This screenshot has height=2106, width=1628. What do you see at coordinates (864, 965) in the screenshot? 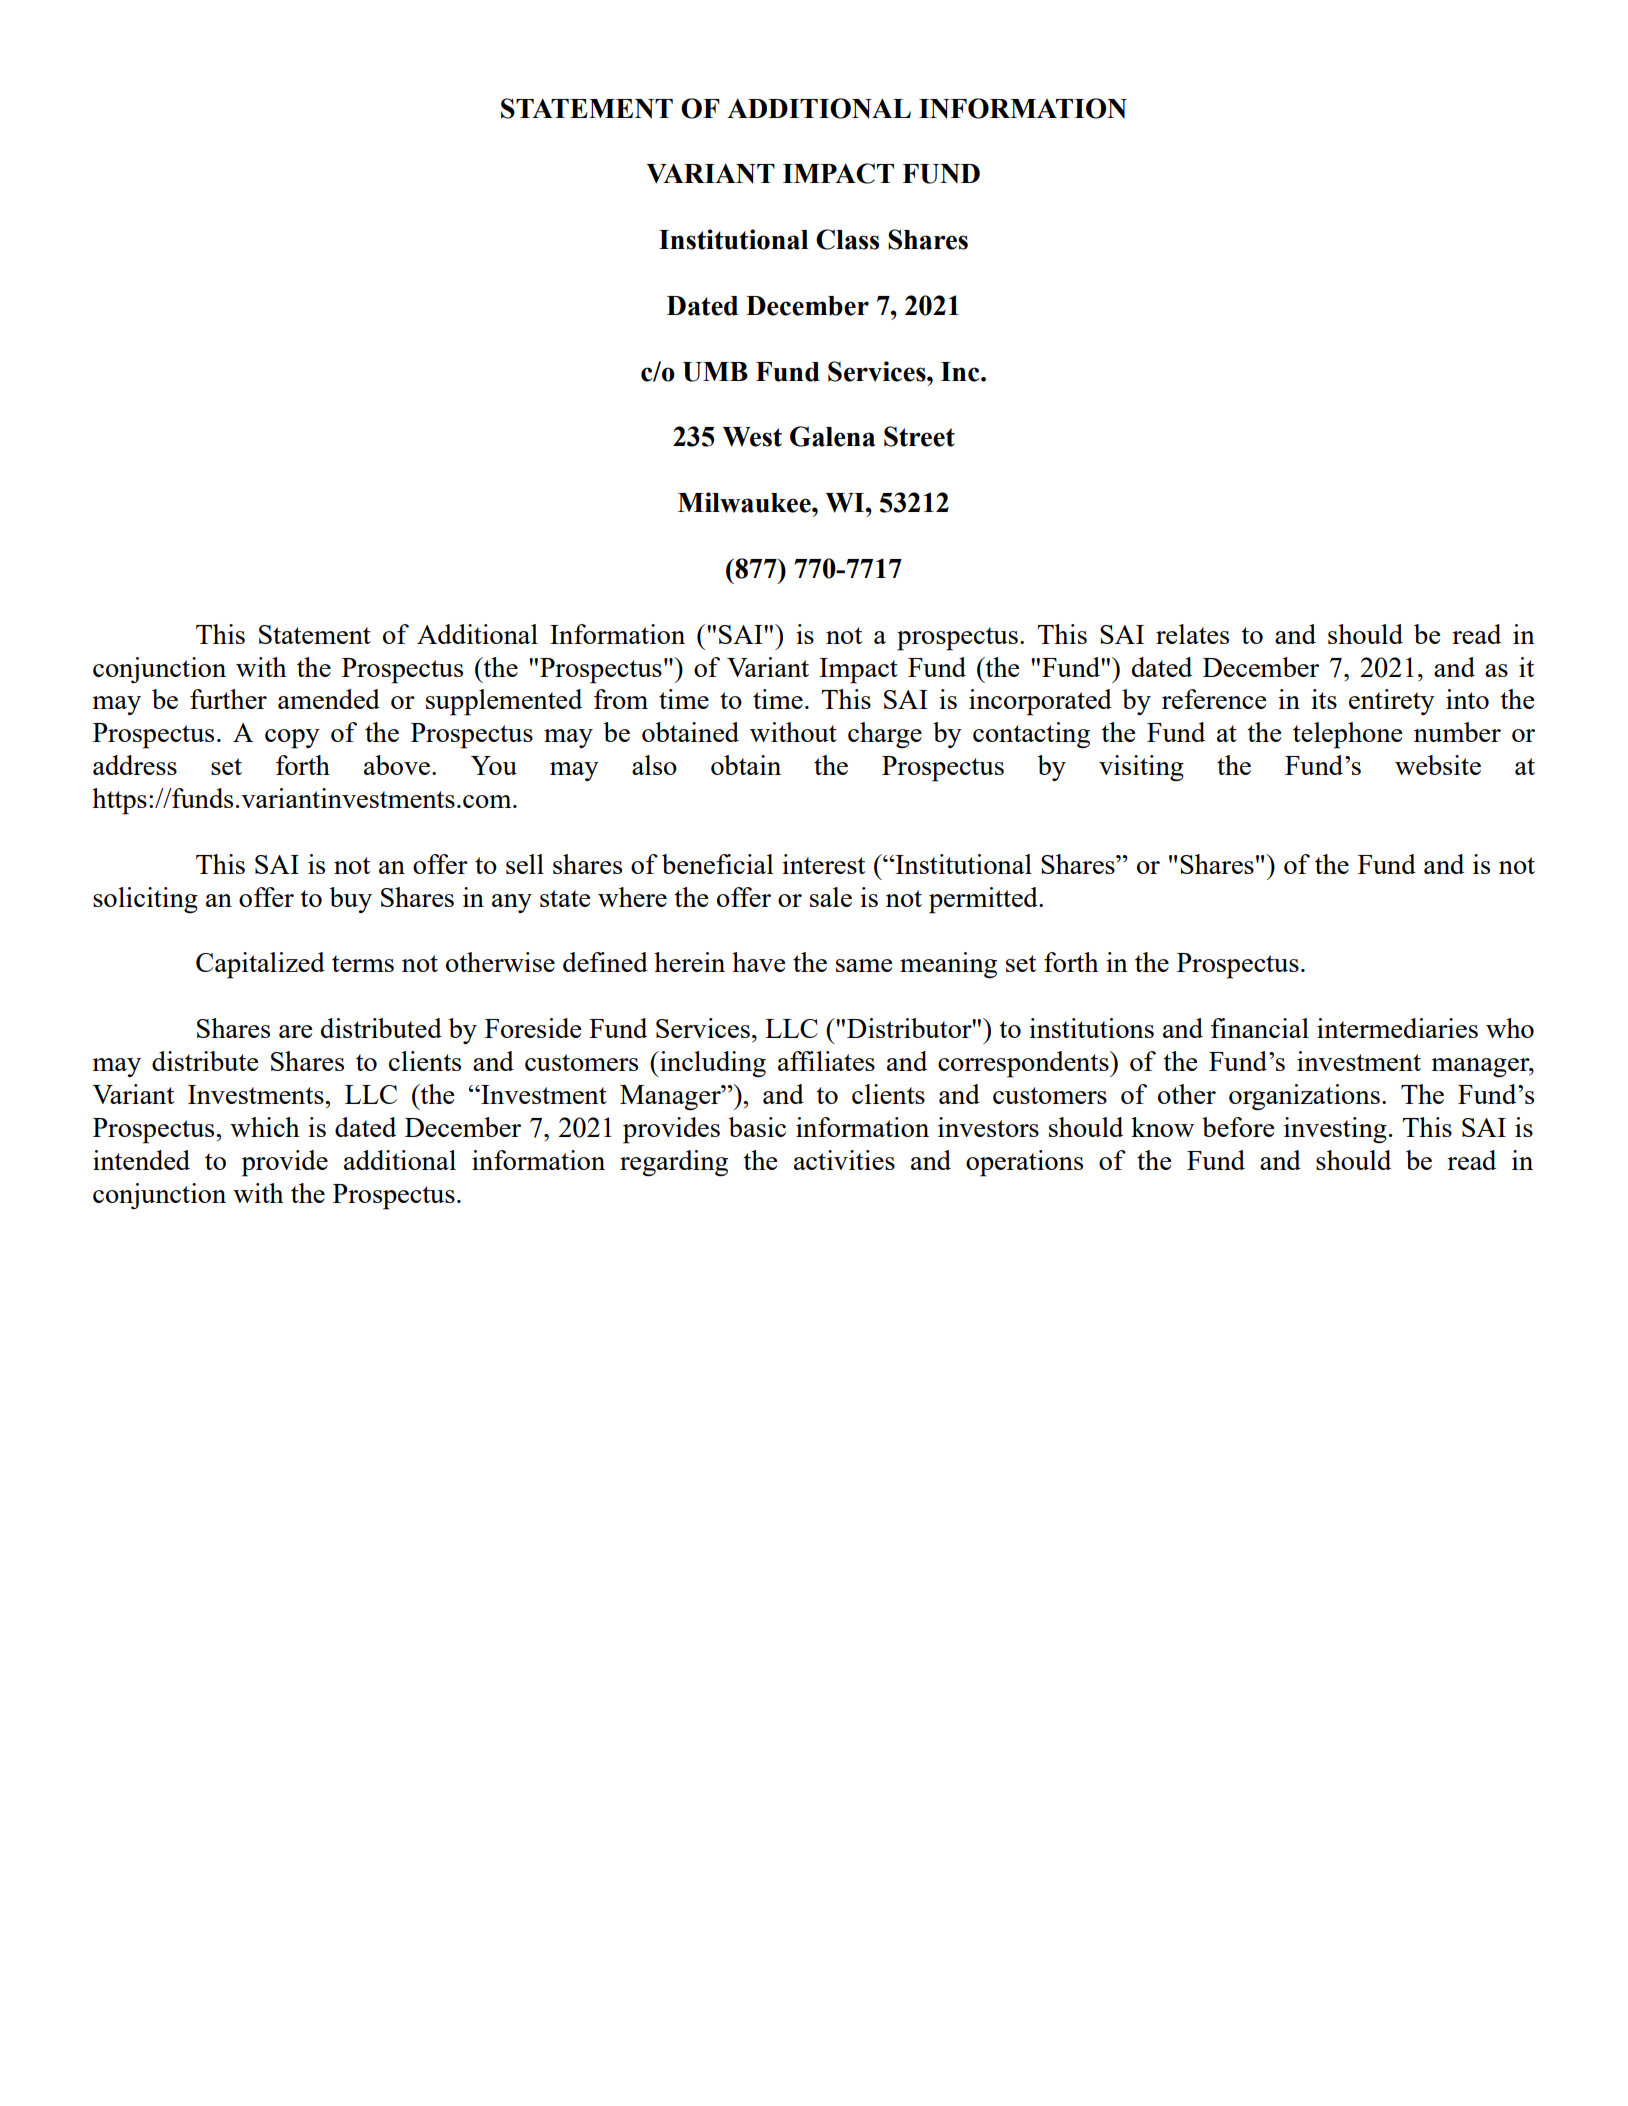
I see `same` at bounding box center [864, 965].
